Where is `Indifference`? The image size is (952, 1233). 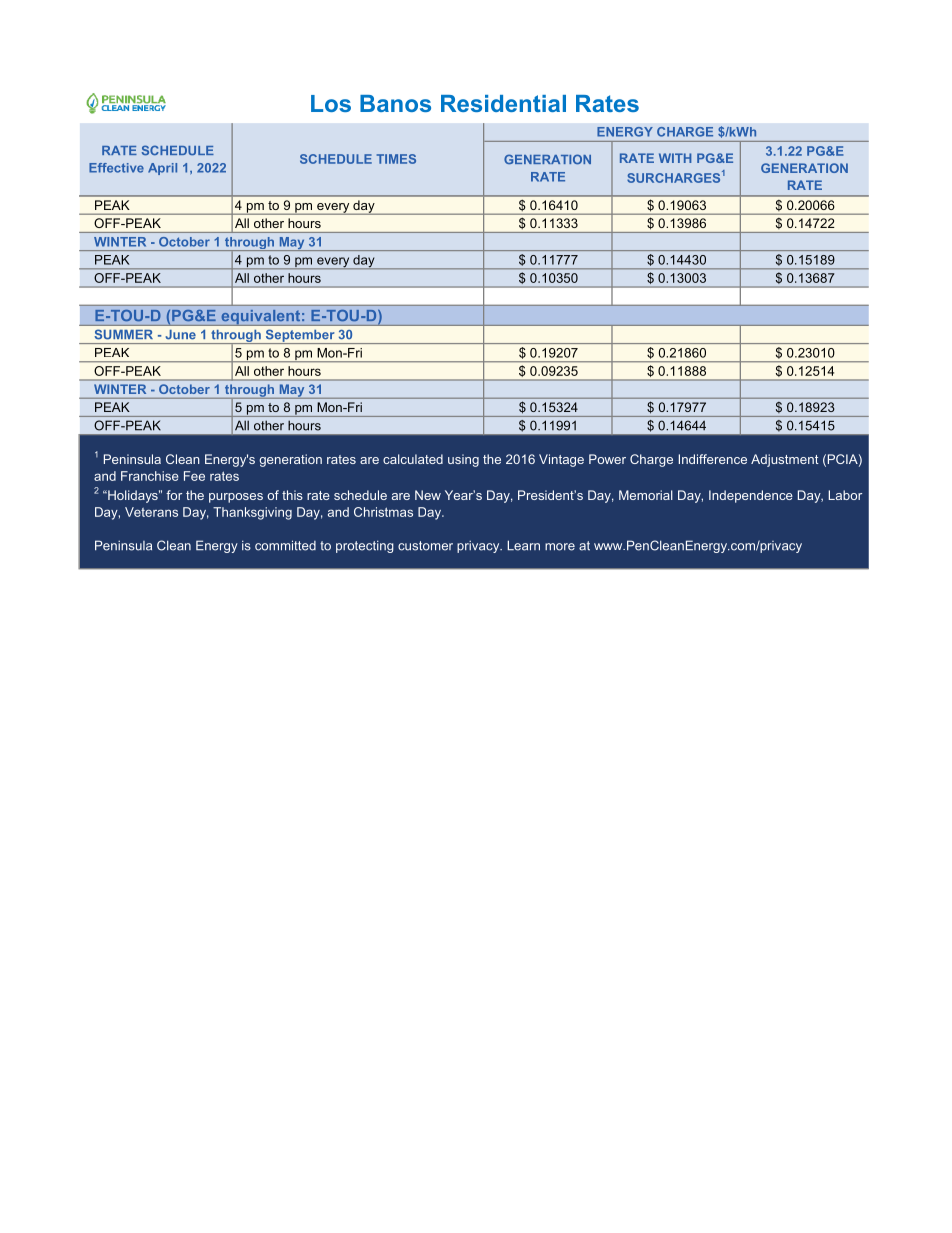 Indifference is located at coordinates (713, 459).
